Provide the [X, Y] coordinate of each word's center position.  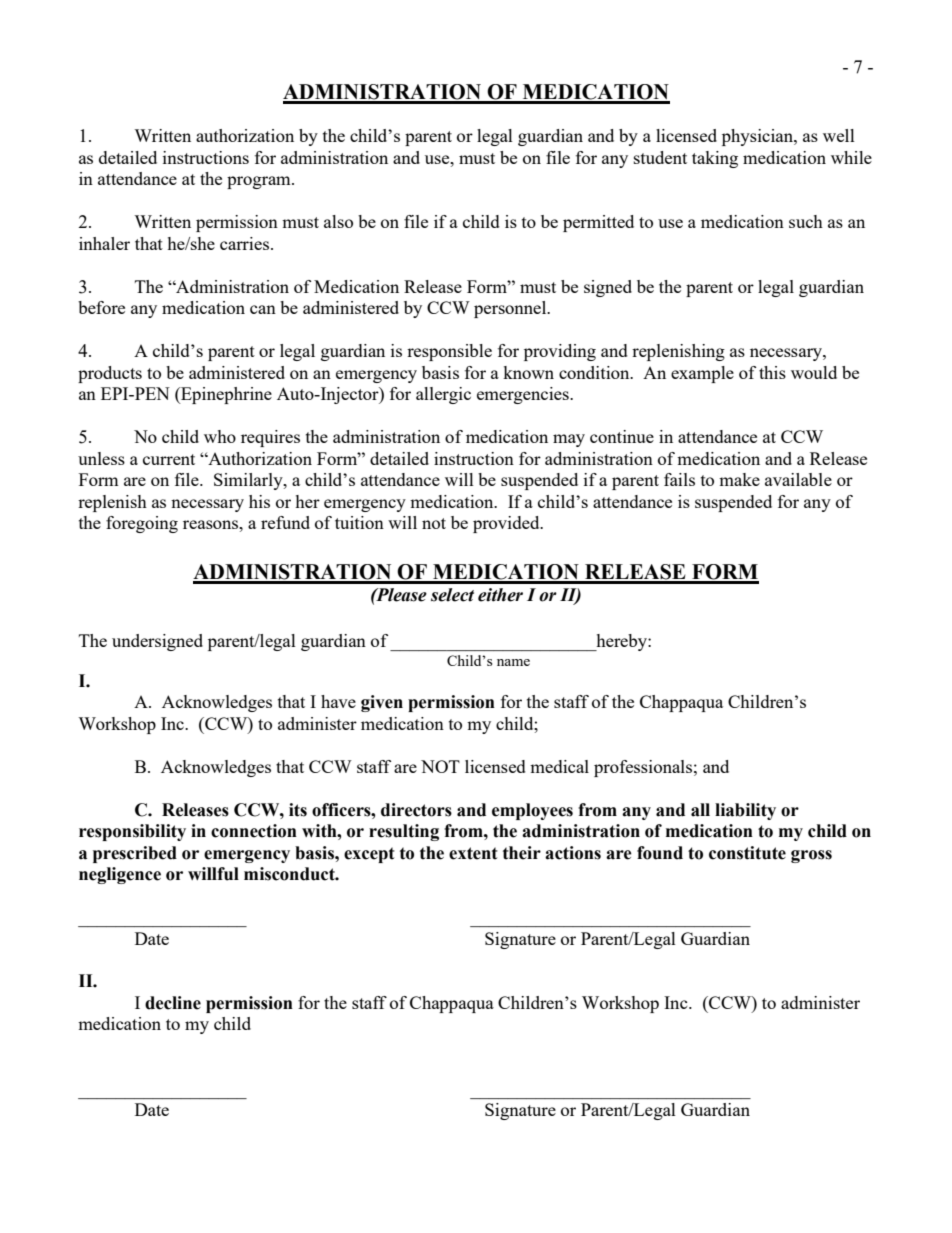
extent [473, 853]
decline [173, 1003]
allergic [443, 395]
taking [715, 159]
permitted [598, 223]
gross [811, 856]
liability [745, 811]
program [260, 182]
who [220, 436]
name [513, 662]
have [338, 701]
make [739, 479]
